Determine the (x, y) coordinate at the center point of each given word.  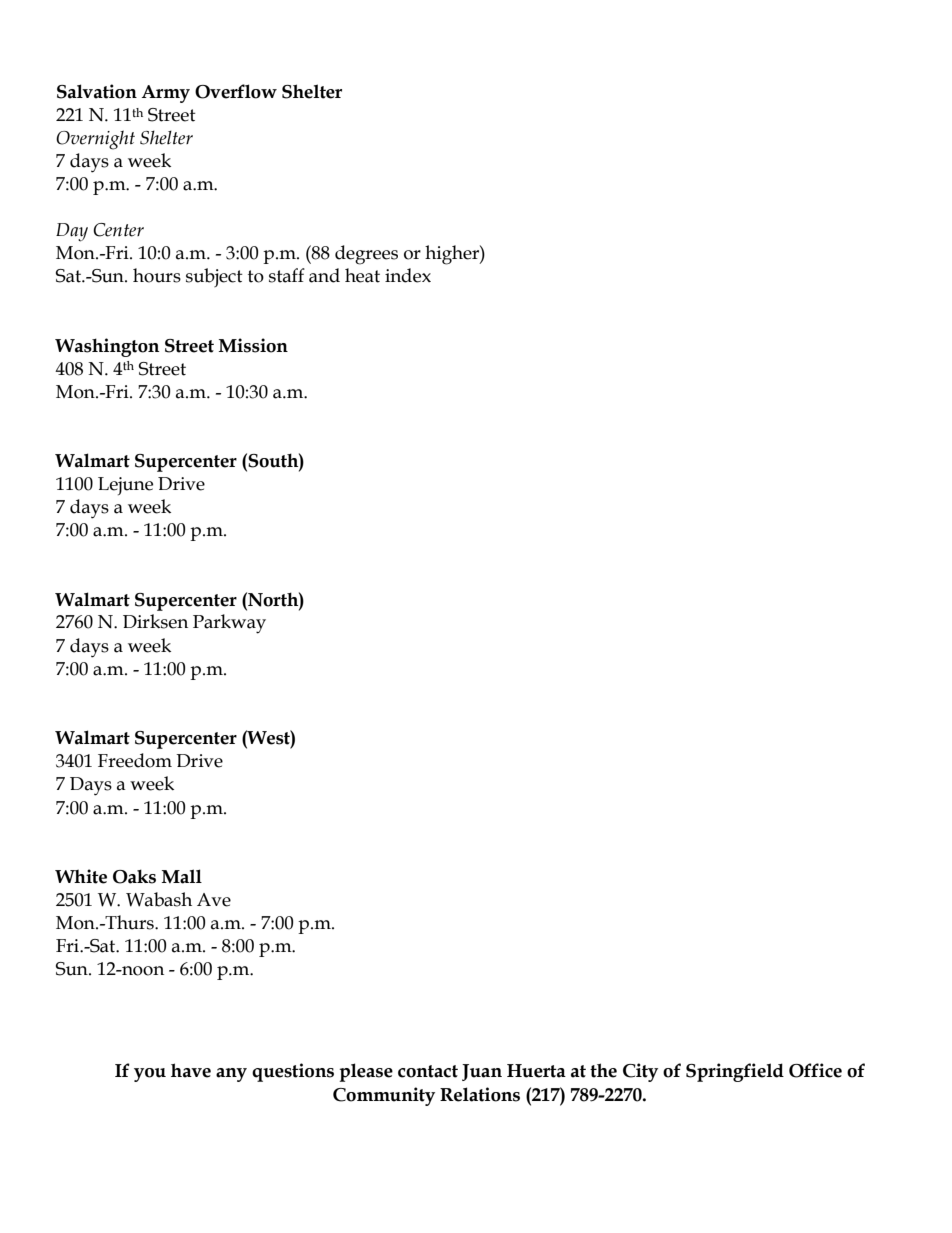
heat (362, 275)
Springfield (735, 1072)
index (408, 275)
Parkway (229, 624)
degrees (366, 255)
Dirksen (155, 621)
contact (428, 1071)
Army (166, 94)
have (191, 1070)
